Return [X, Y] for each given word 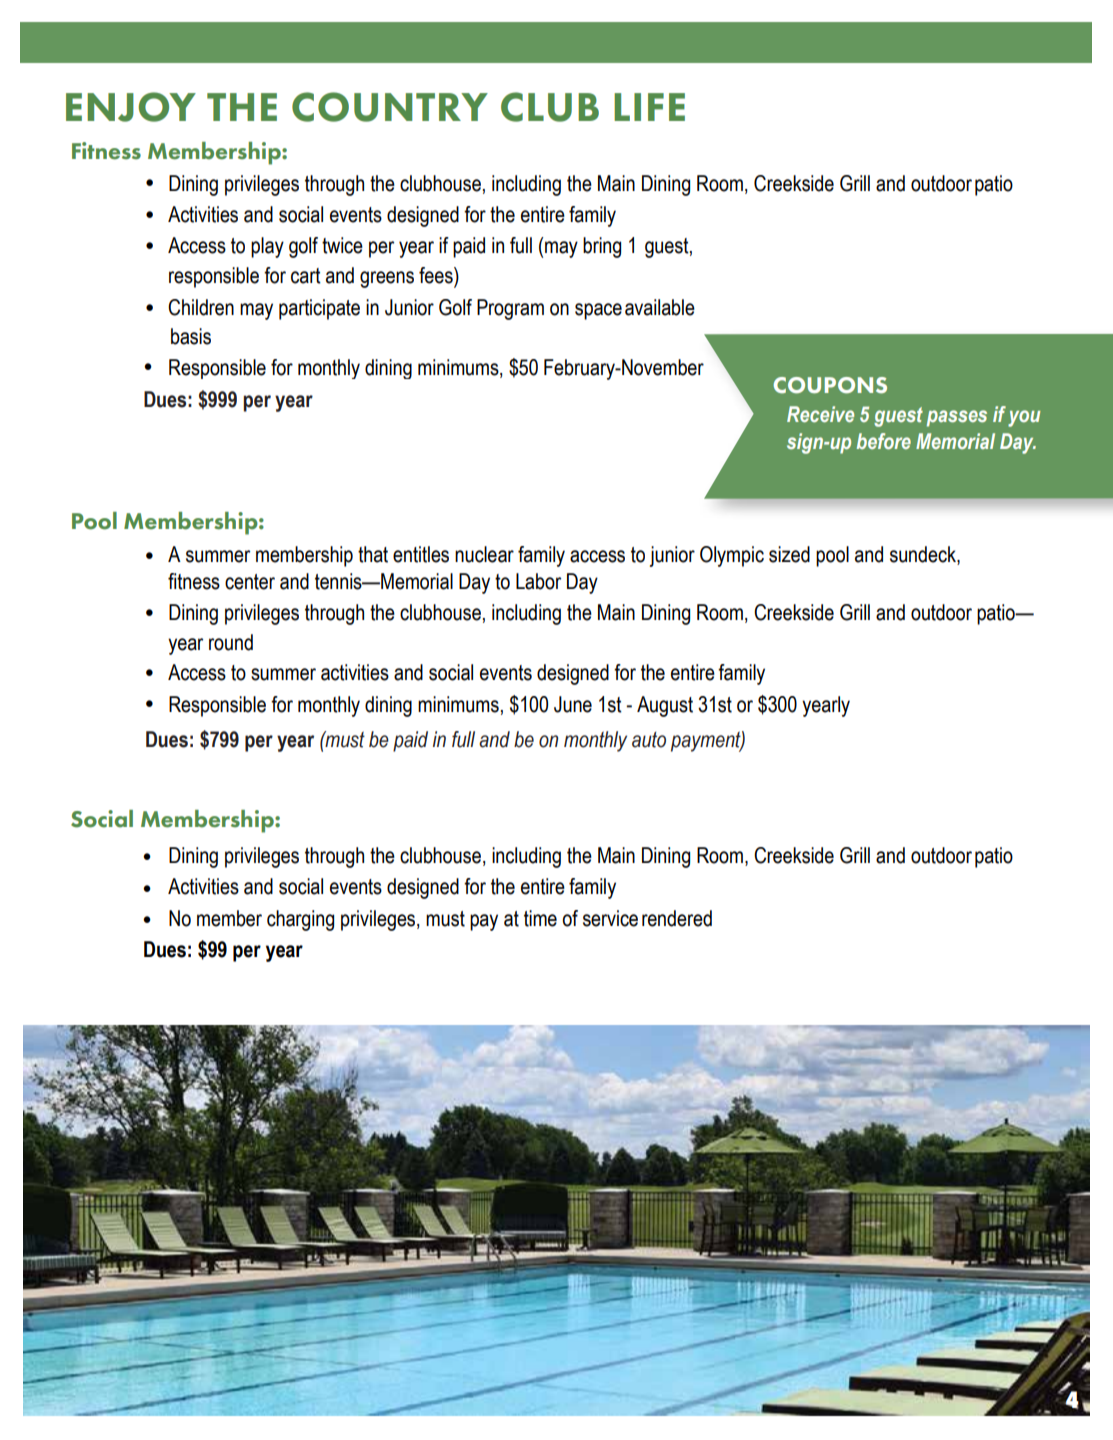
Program [510, 309]
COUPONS [830, 385]
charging [300, 920]
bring [602, 247]
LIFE [649, 107]
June [573, 704]
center [250, 582]
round [231, 642]
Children [201, 307]
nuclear [484, 554]
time [540, 918]
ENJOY [131, 107]
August [665, 706]
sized [789, 554]
